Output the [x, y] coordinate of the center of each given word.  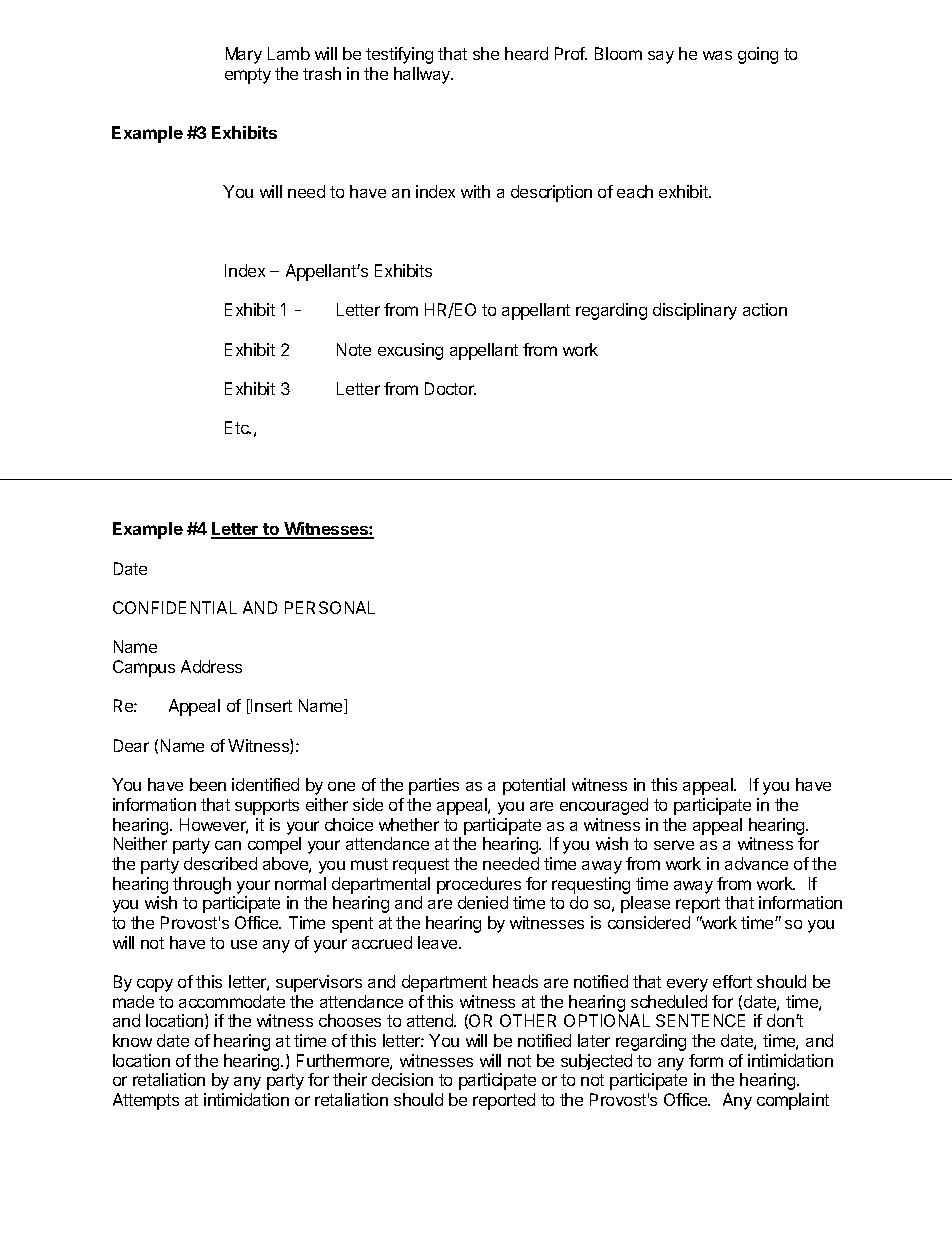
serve [674, 845]
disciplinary [695, 311]
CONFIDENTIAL [175, 607]
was [717, 55]
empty [248, 76]
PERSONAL [330, 607]
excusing [410, 351]
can [228, 845]
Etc [238, 427]
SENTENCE [700, 1020]
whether [409, 824]
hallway [423, 75]
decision [402, 1079]
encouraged [604, 806]
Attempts [146, 1101]
